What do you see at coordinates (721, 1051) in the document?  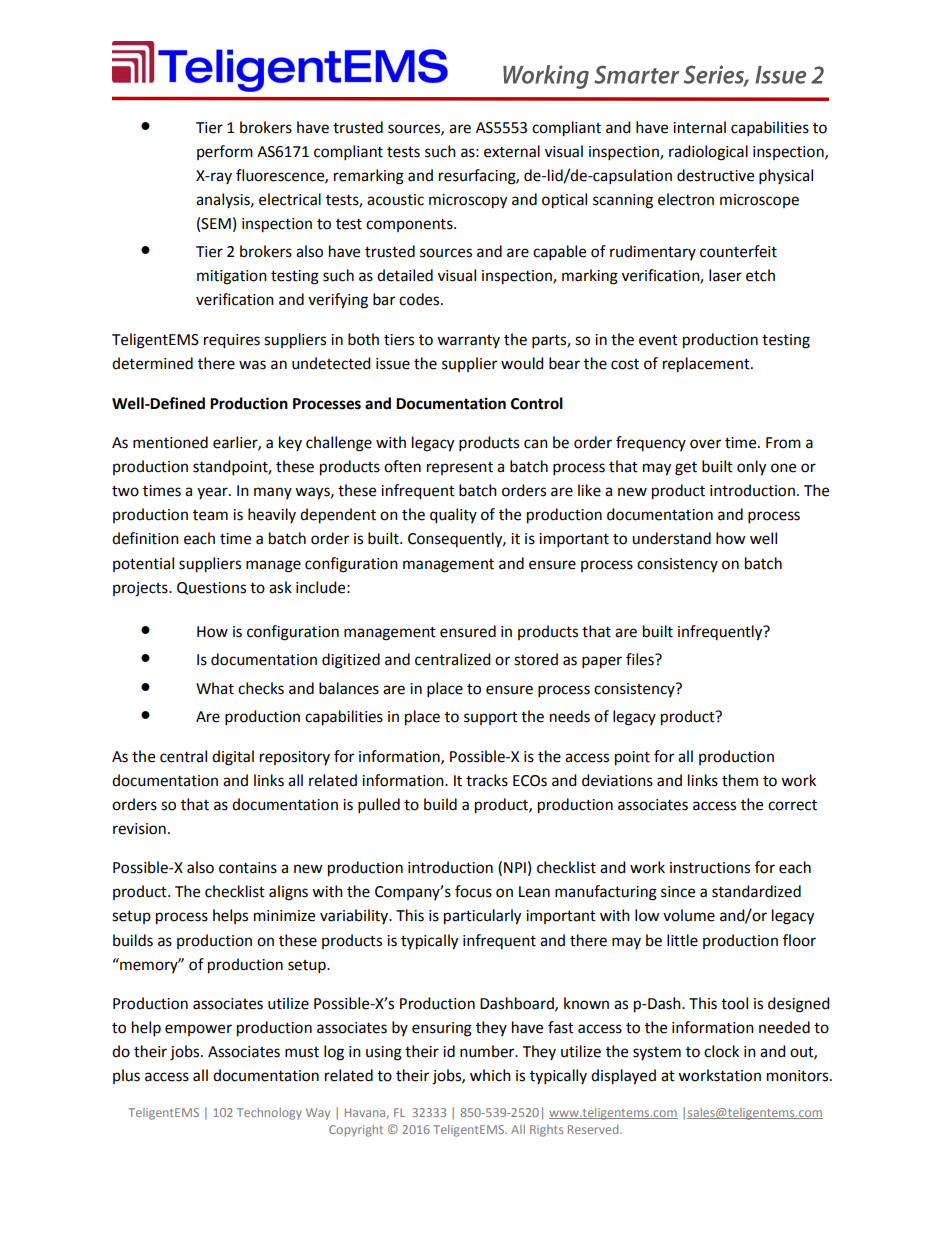 I see `clock` at bounding box center [721, 1051].
